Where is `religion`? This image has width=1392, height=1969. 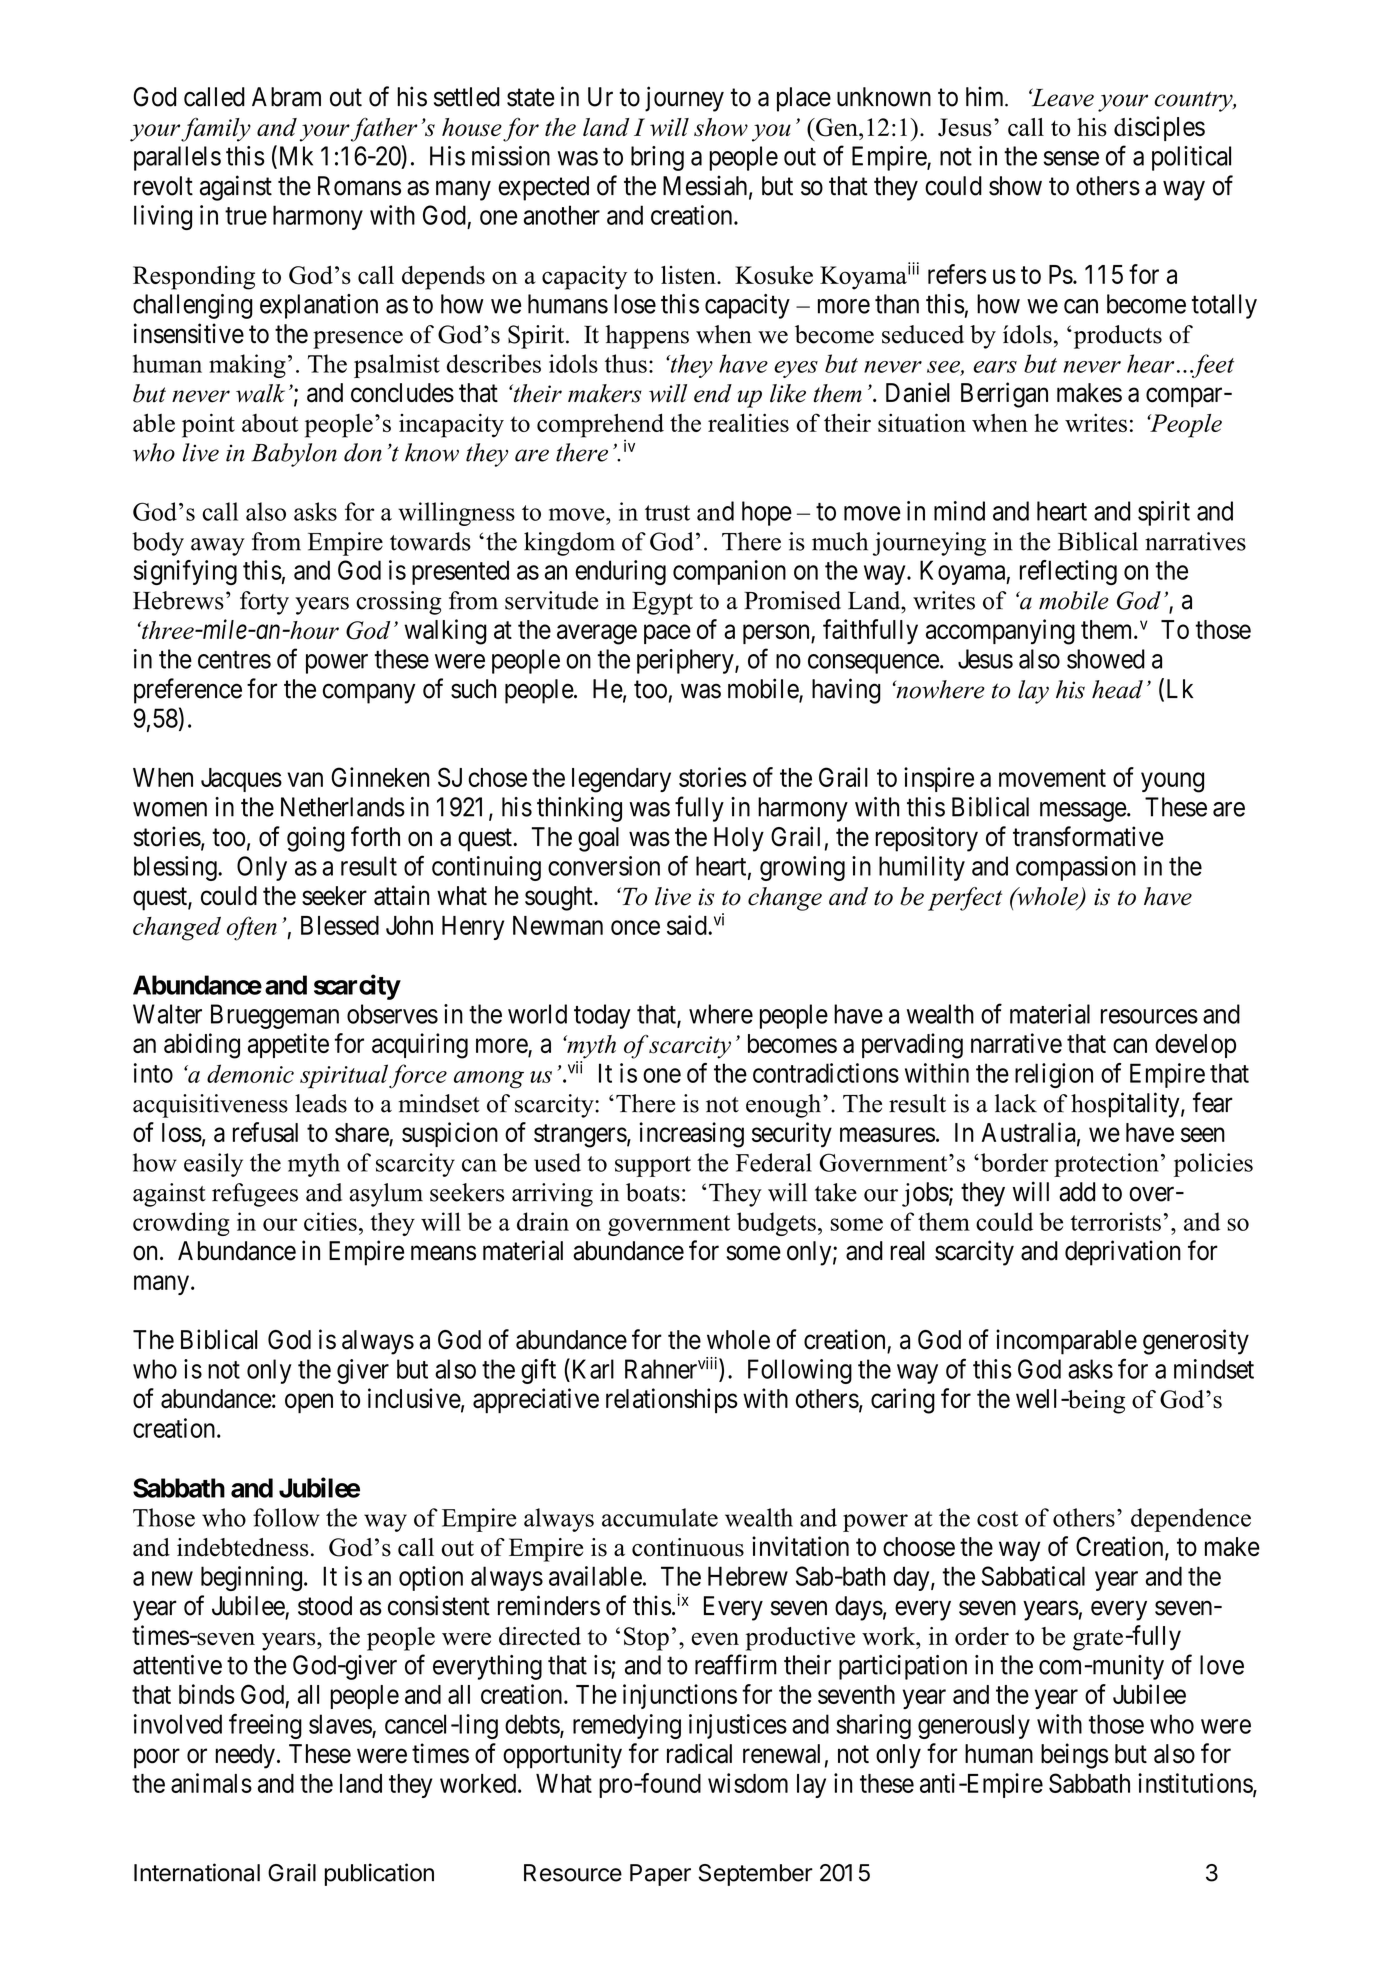
religion is located at coordinates (1054, 1075).
